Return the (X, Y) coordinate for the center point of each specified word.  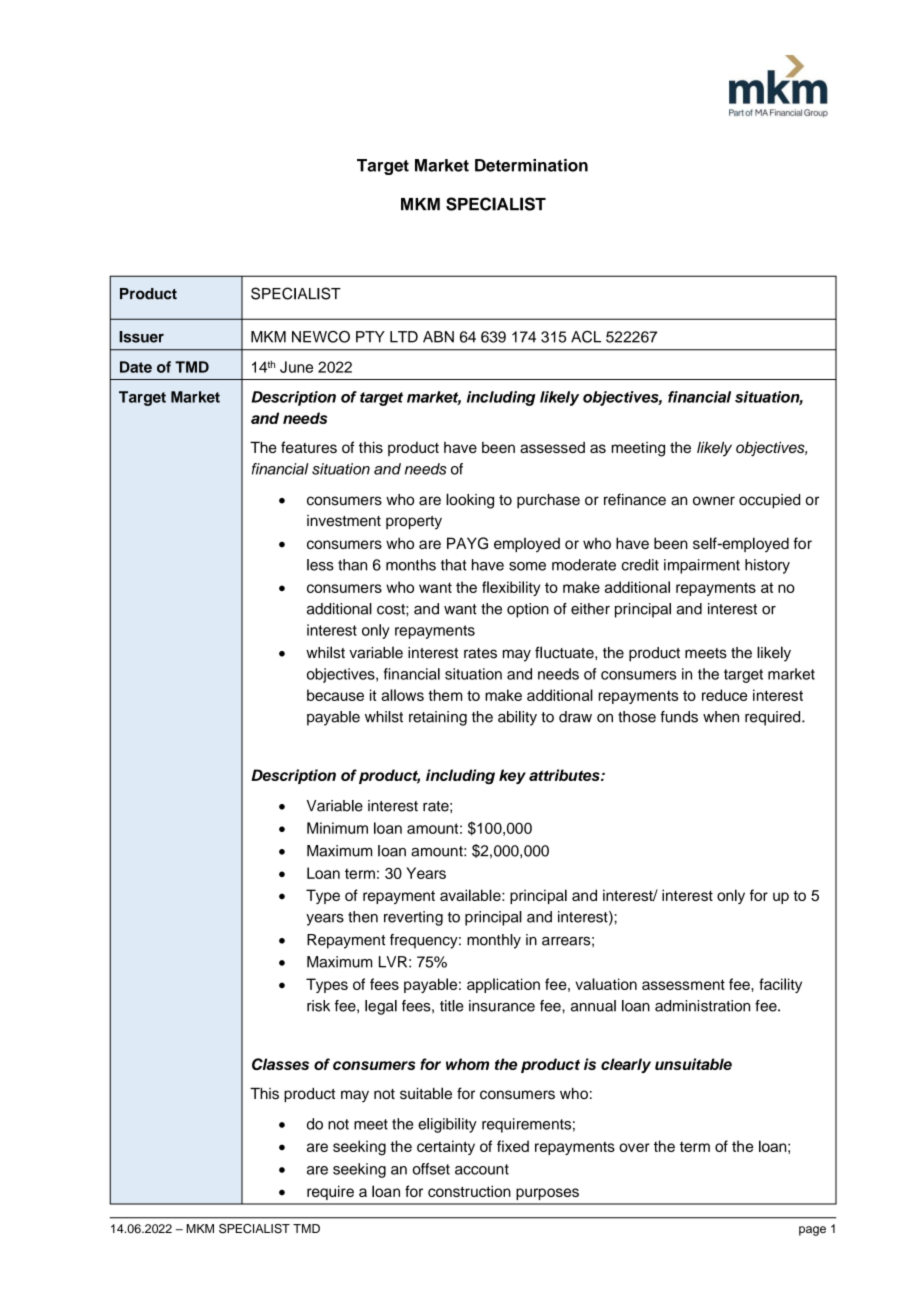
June (296, 367)
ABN (438, 337)
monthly (494, 941)
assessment (683, 984)
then (363, 917)
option (528, 610)
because (335, 695)
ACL (586, 337)
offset (431, 1169)
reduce (724, 695)
